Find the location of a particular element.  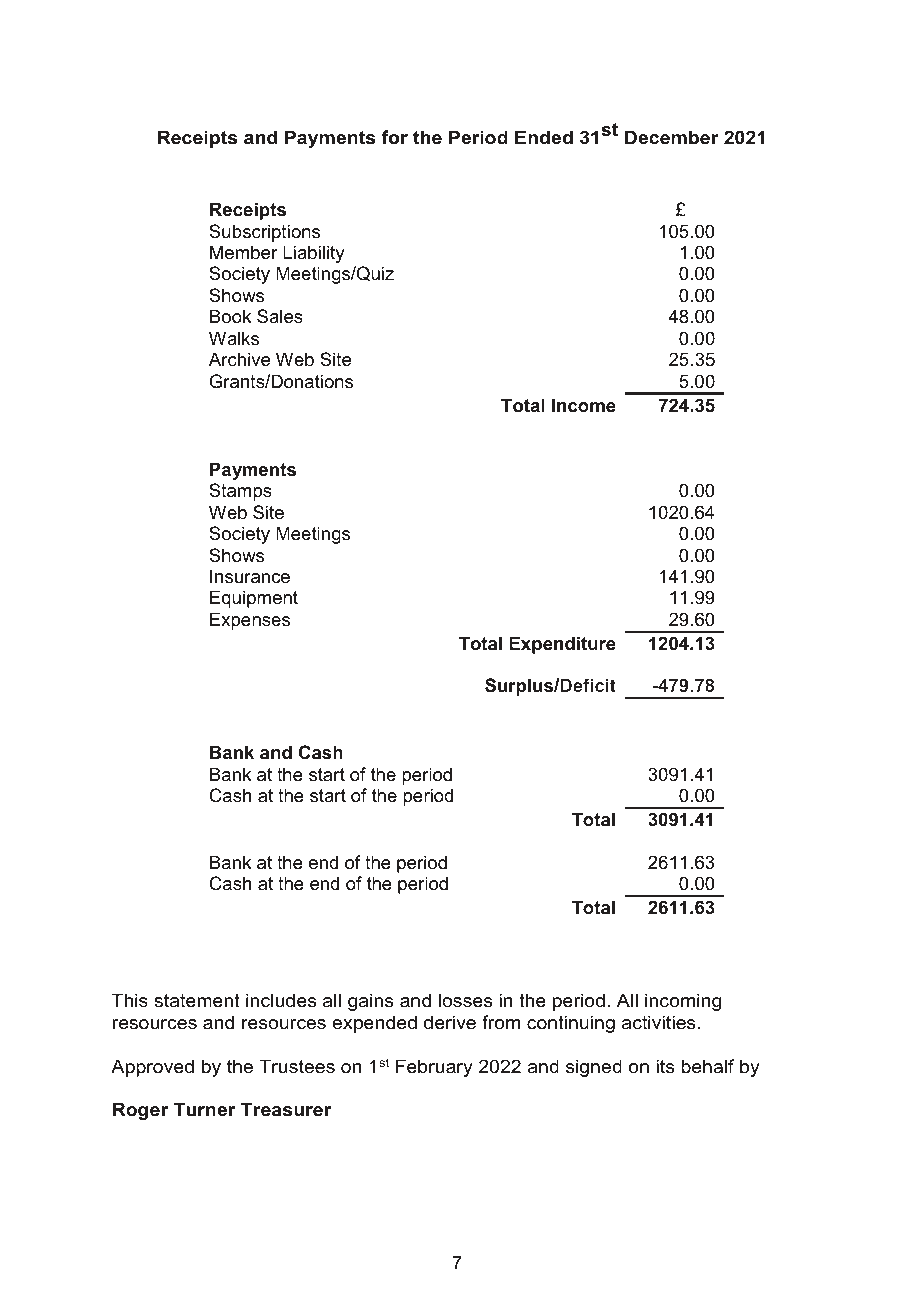

Insurance is located at coordinates (250, 576).
